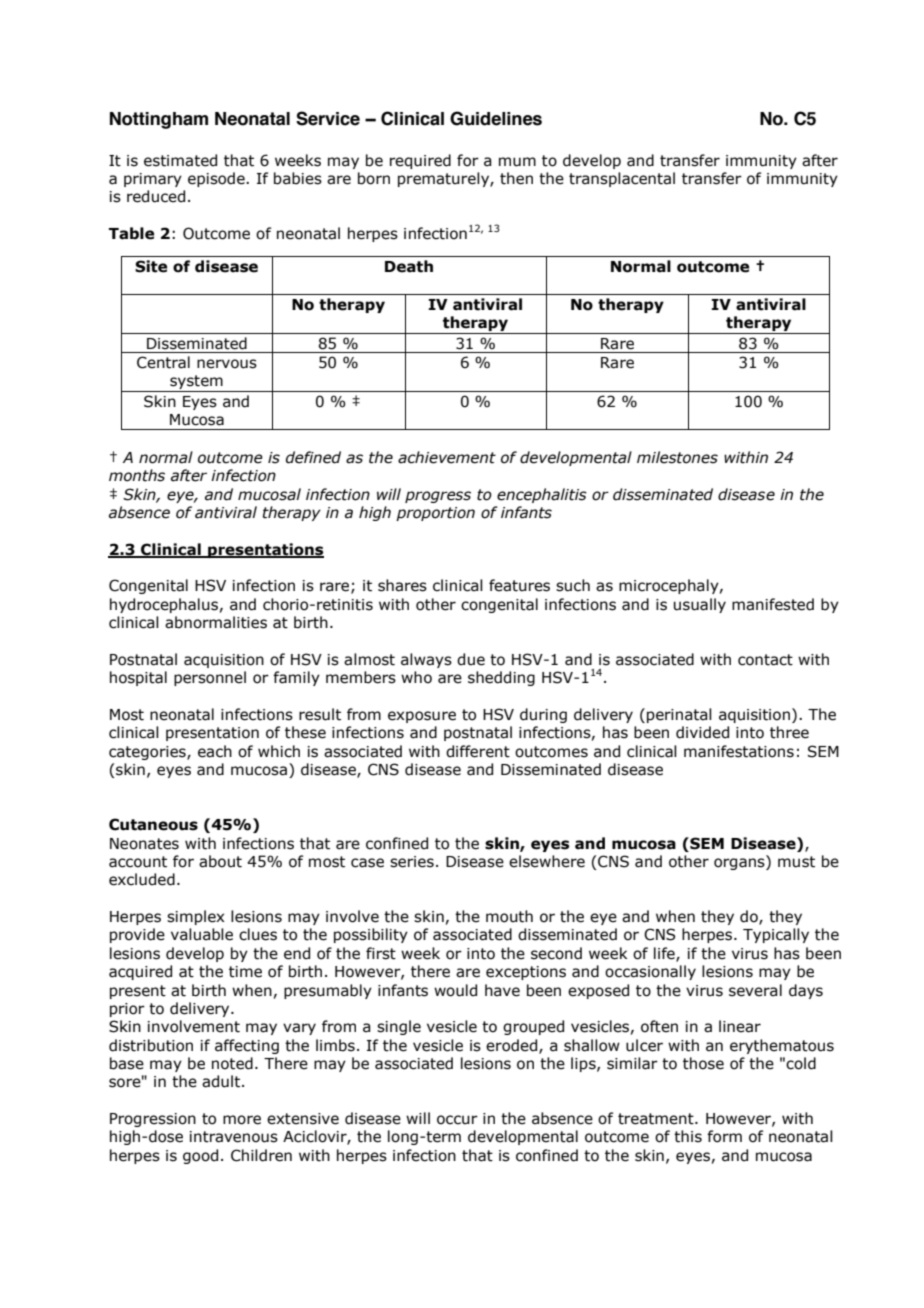  I want to click on estimated, so click(180, 160).
